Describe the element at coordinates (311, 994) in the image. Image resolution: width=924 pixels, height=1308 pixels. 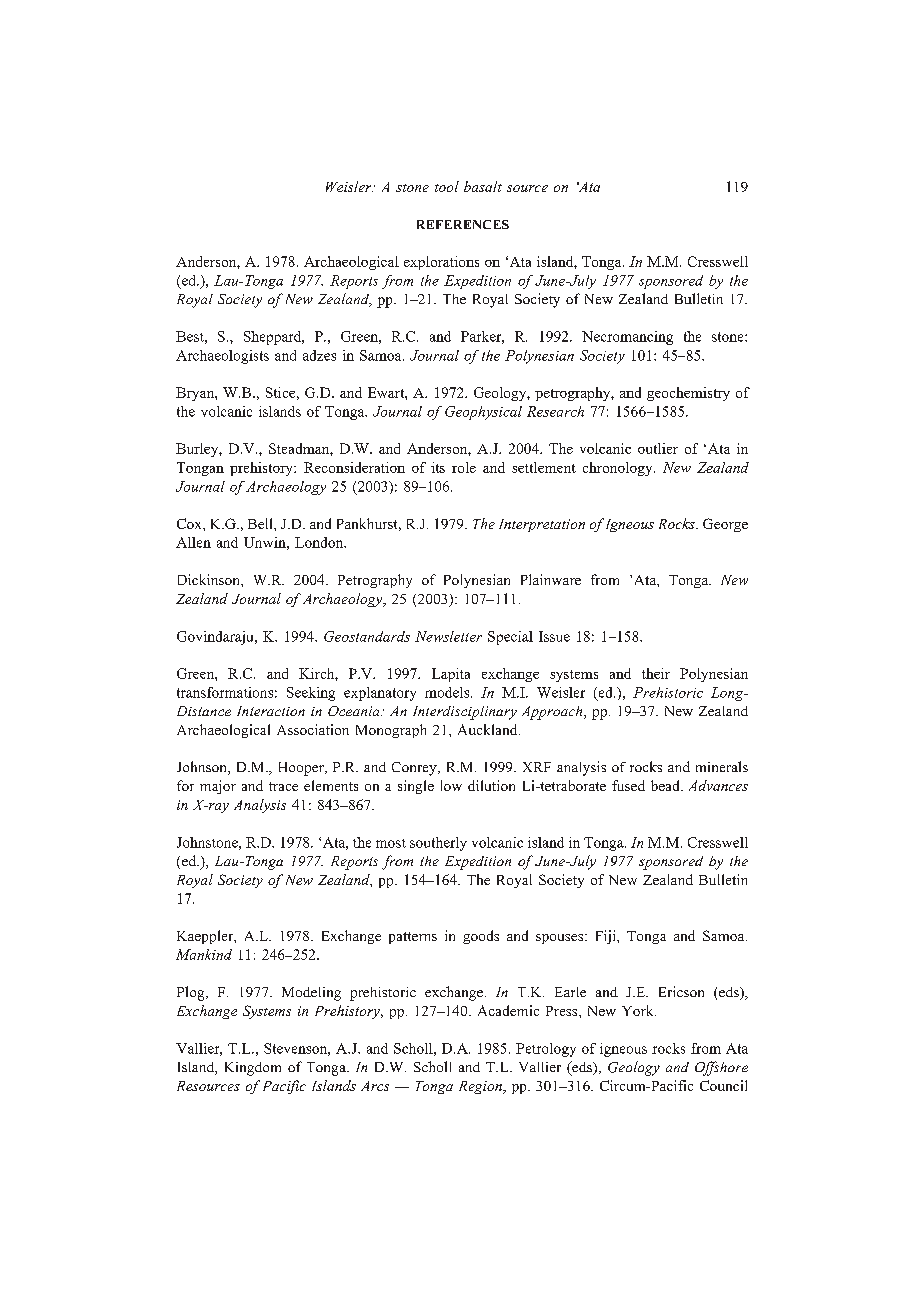
I see `Modeling` at that location.
